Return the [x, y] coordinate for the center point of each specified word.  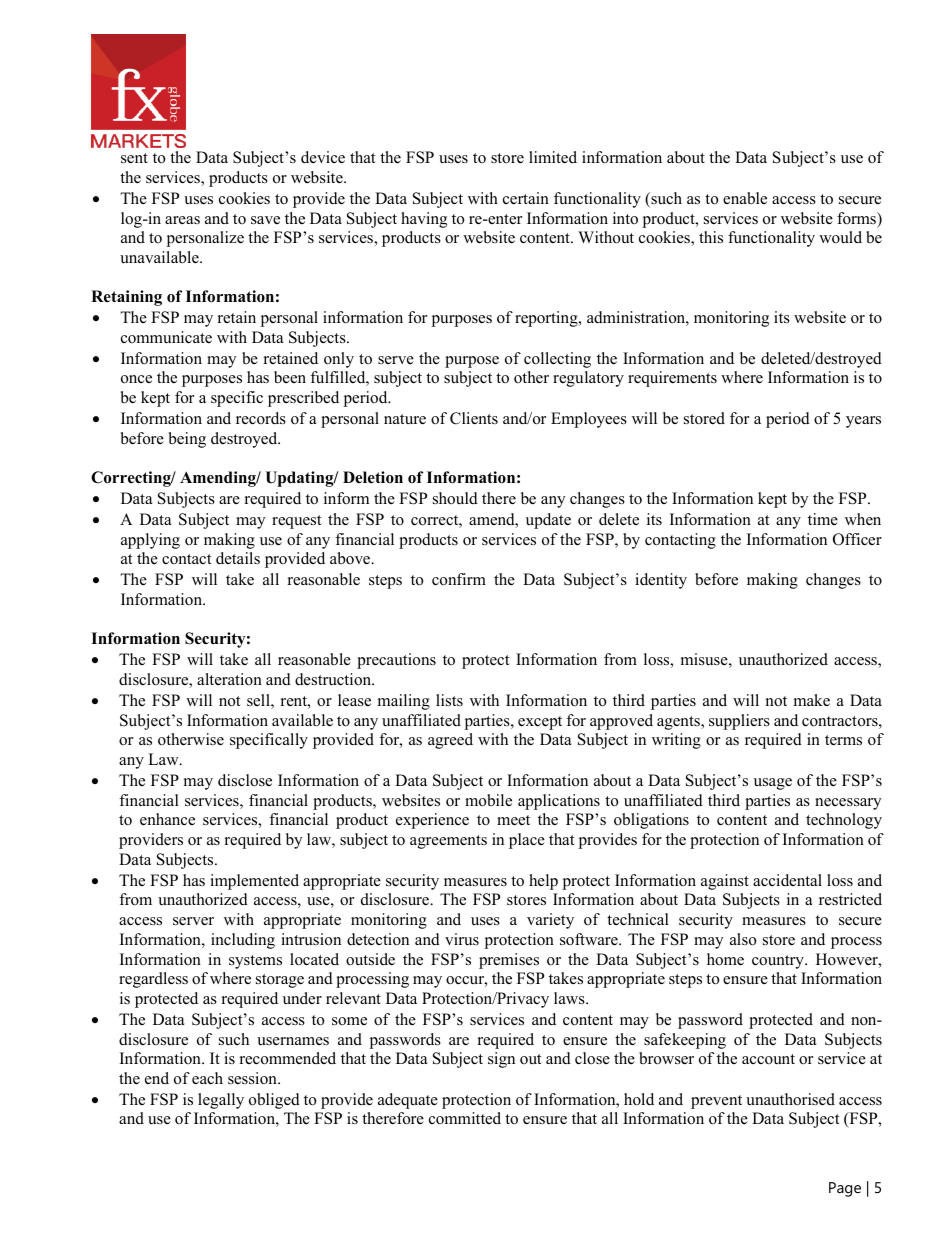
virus [462, 939]
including [243, 941]
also [743, 939]
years [863, 422]
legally [221, 1101]
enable [745, 198]
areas [182, 220]
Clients [474, 418]
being [187, 440]
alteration [229, 679]
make [812, 700]
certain [526, 198]
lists [449, 700]
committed [465, 1118]
